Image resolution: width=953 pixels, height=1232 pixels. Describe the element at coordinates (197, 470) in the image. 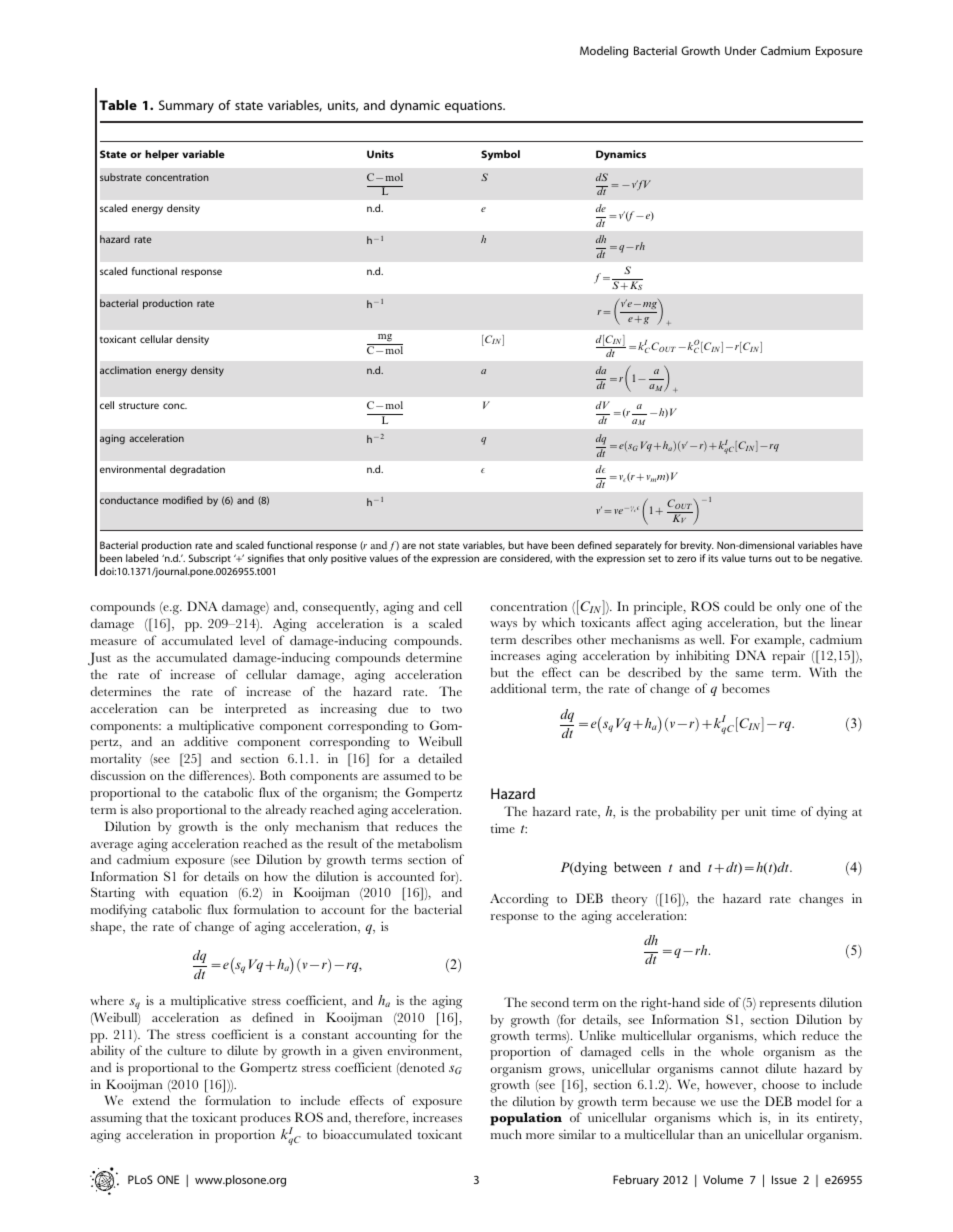

I see `degradation` at that location.
